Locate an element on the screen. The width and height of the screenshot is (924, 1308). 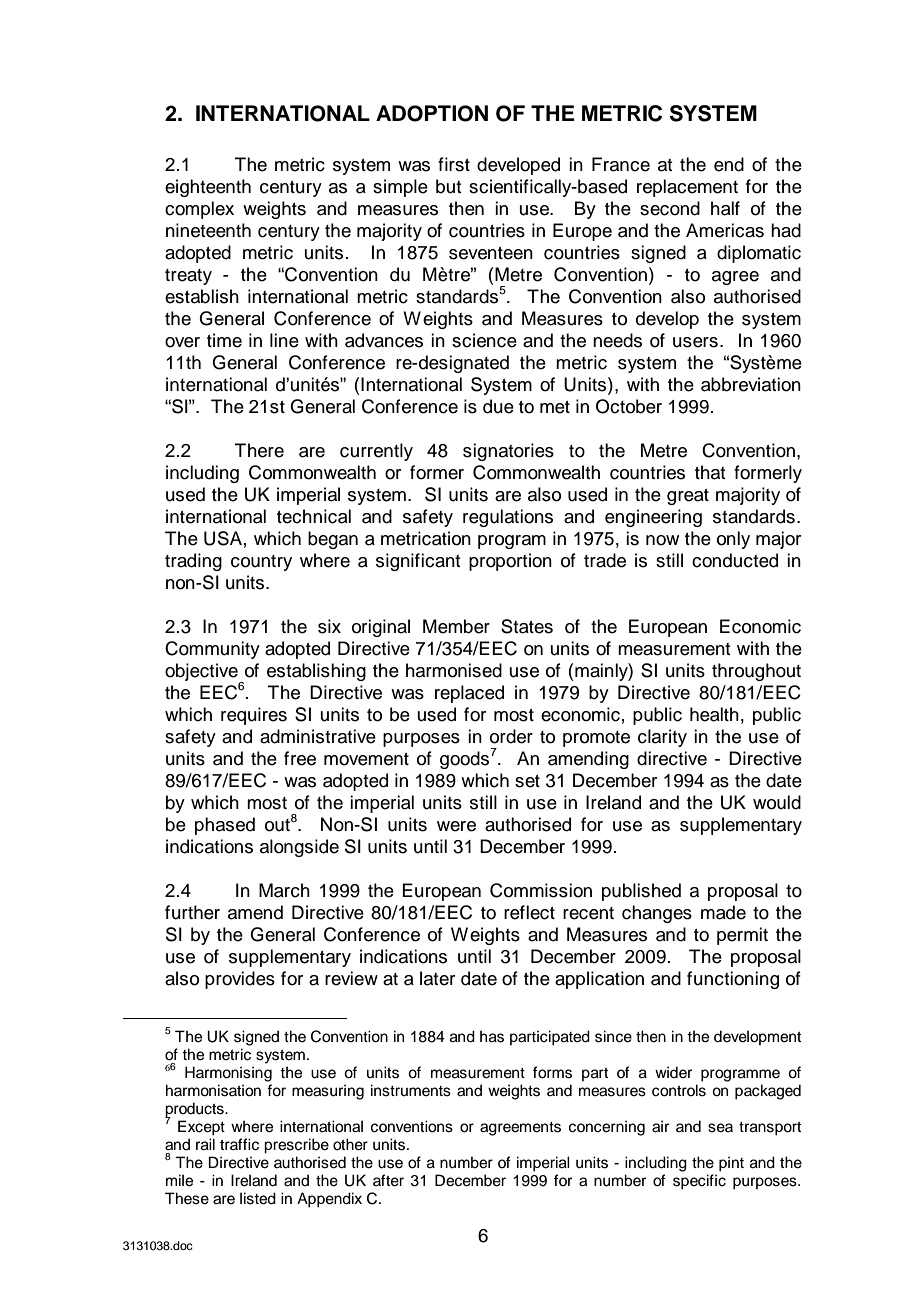
throughout is located at coordinates (756, 672).
